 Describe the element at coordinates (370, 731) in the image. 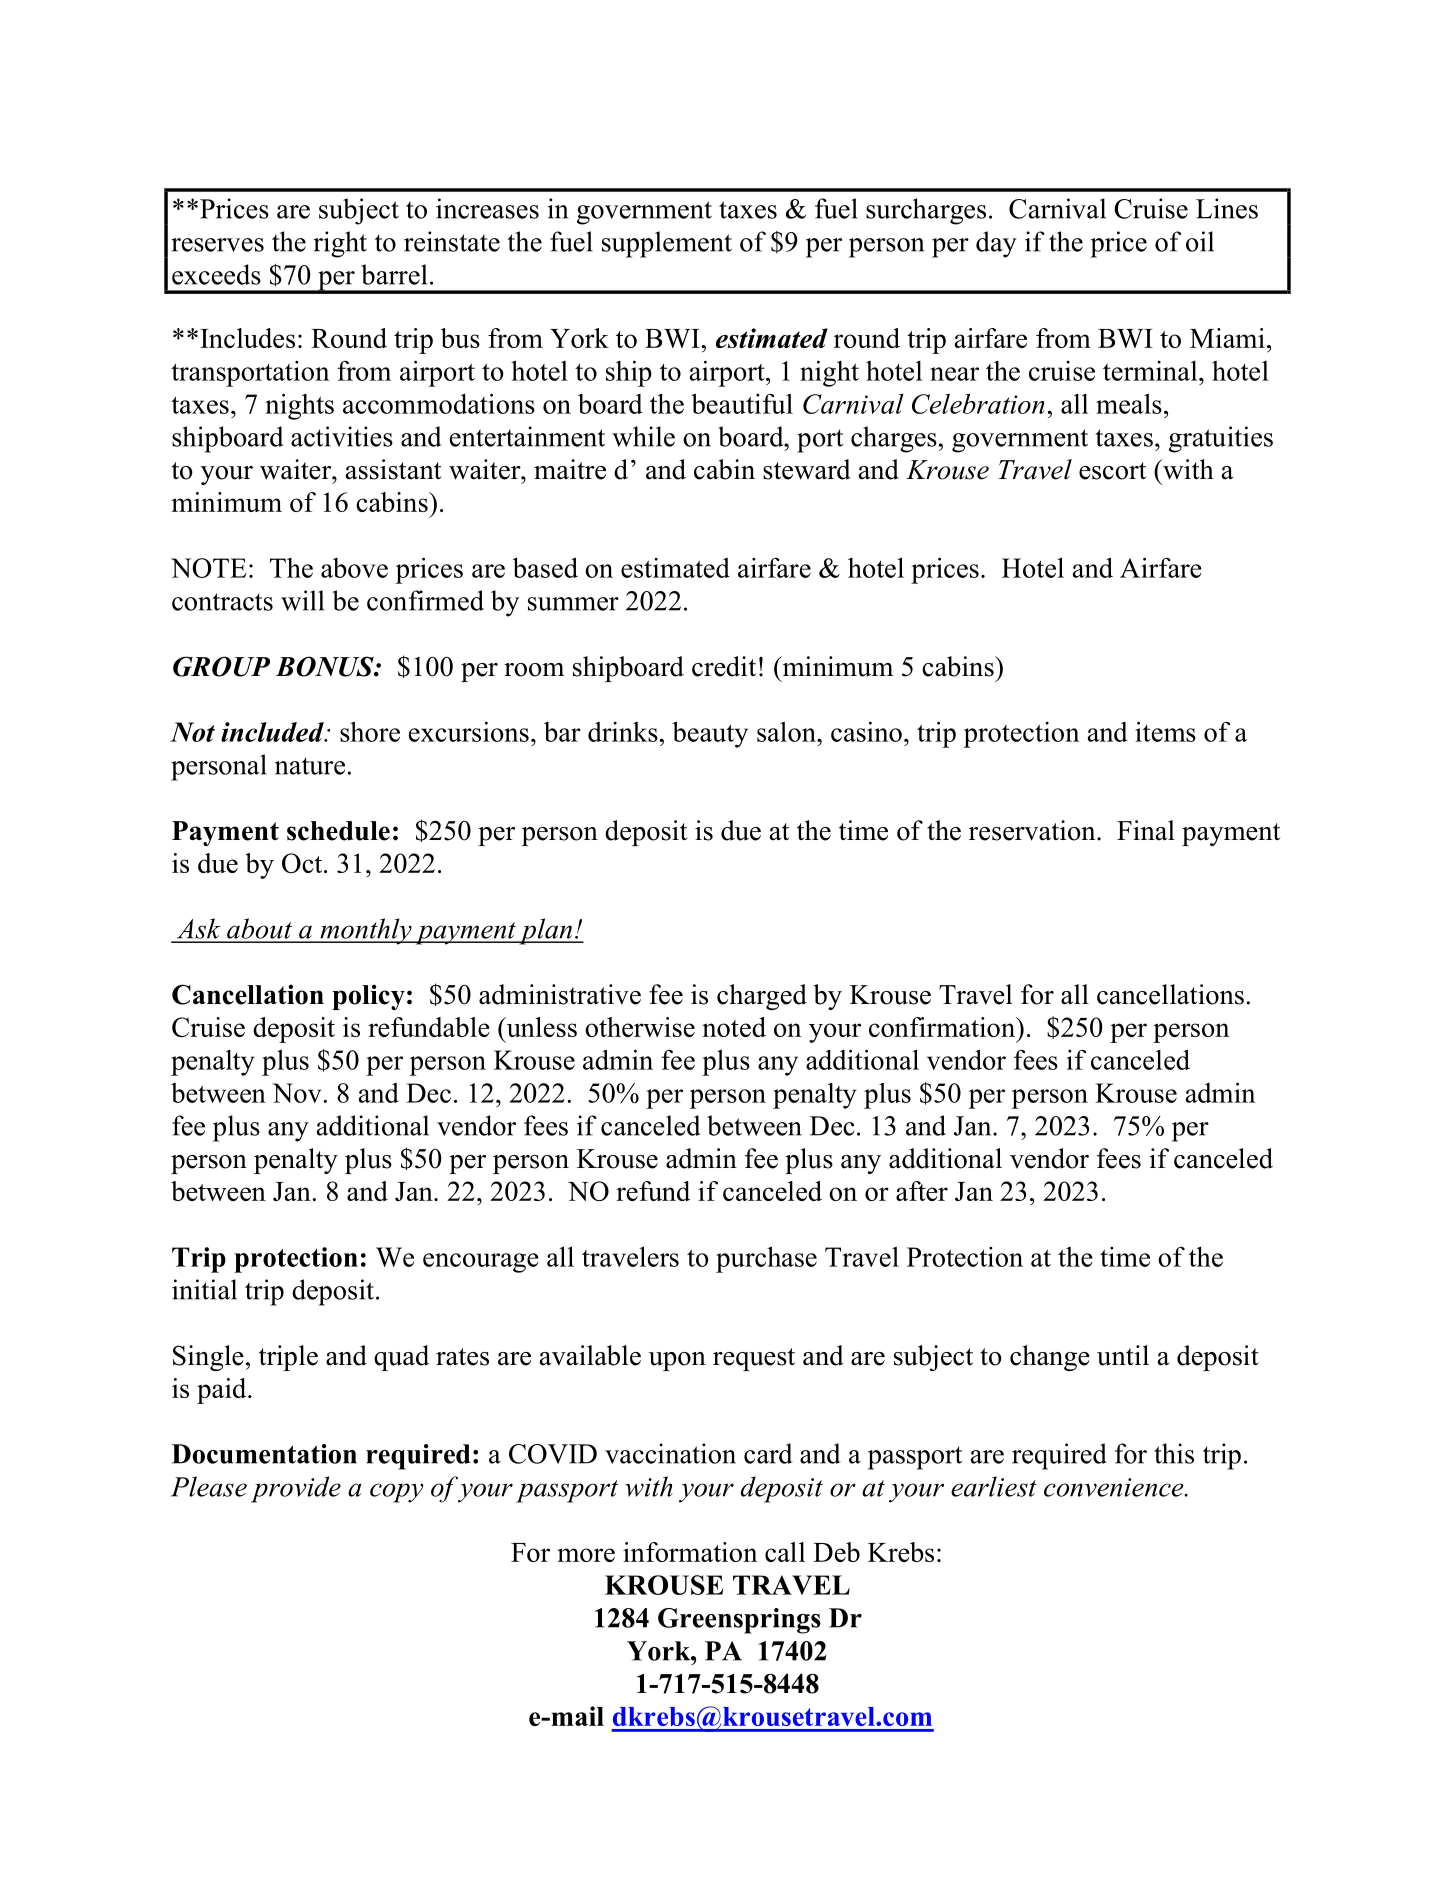

I see `shore` at that location.
